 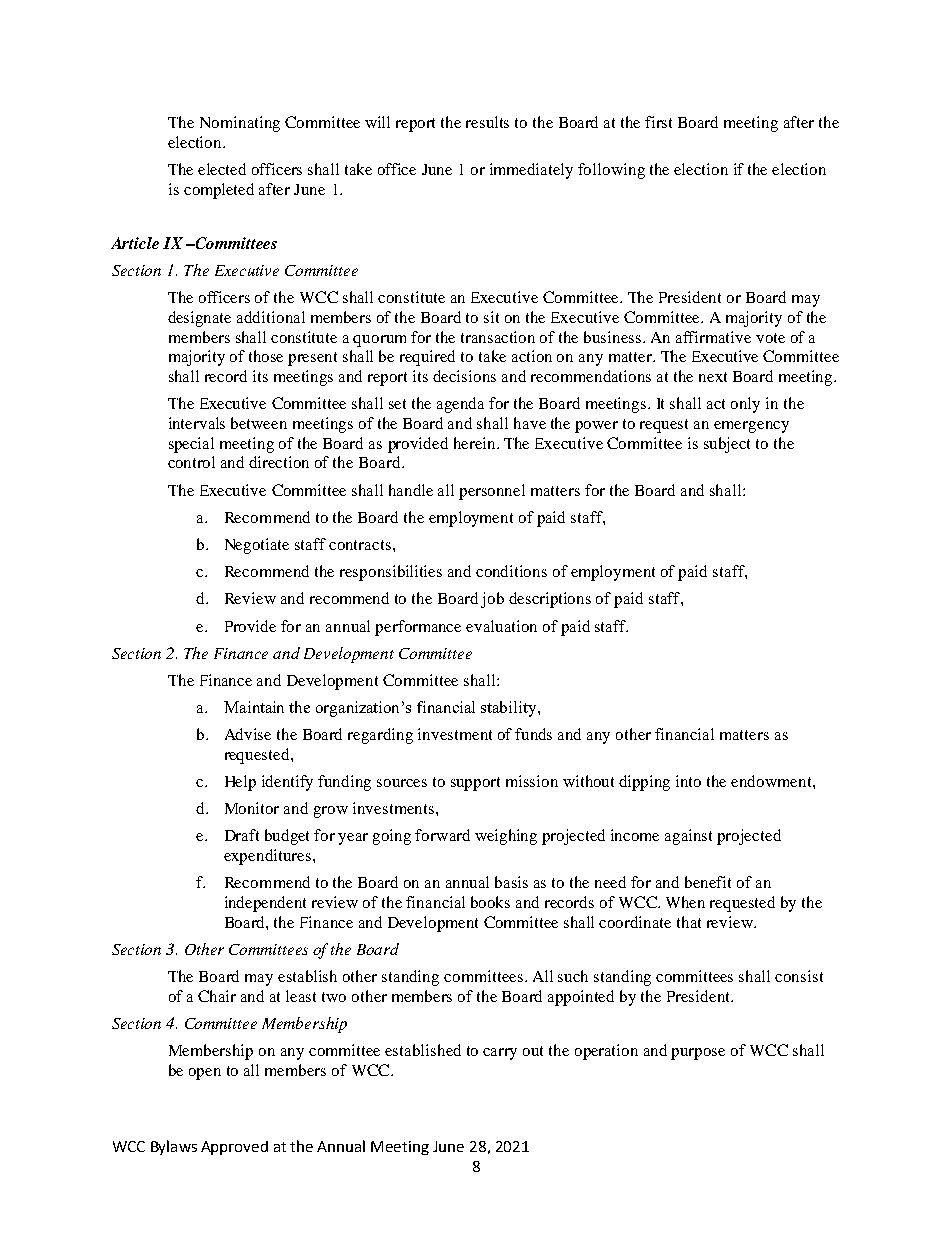 I want to click on descriptions, so click(x=550, y=600).
